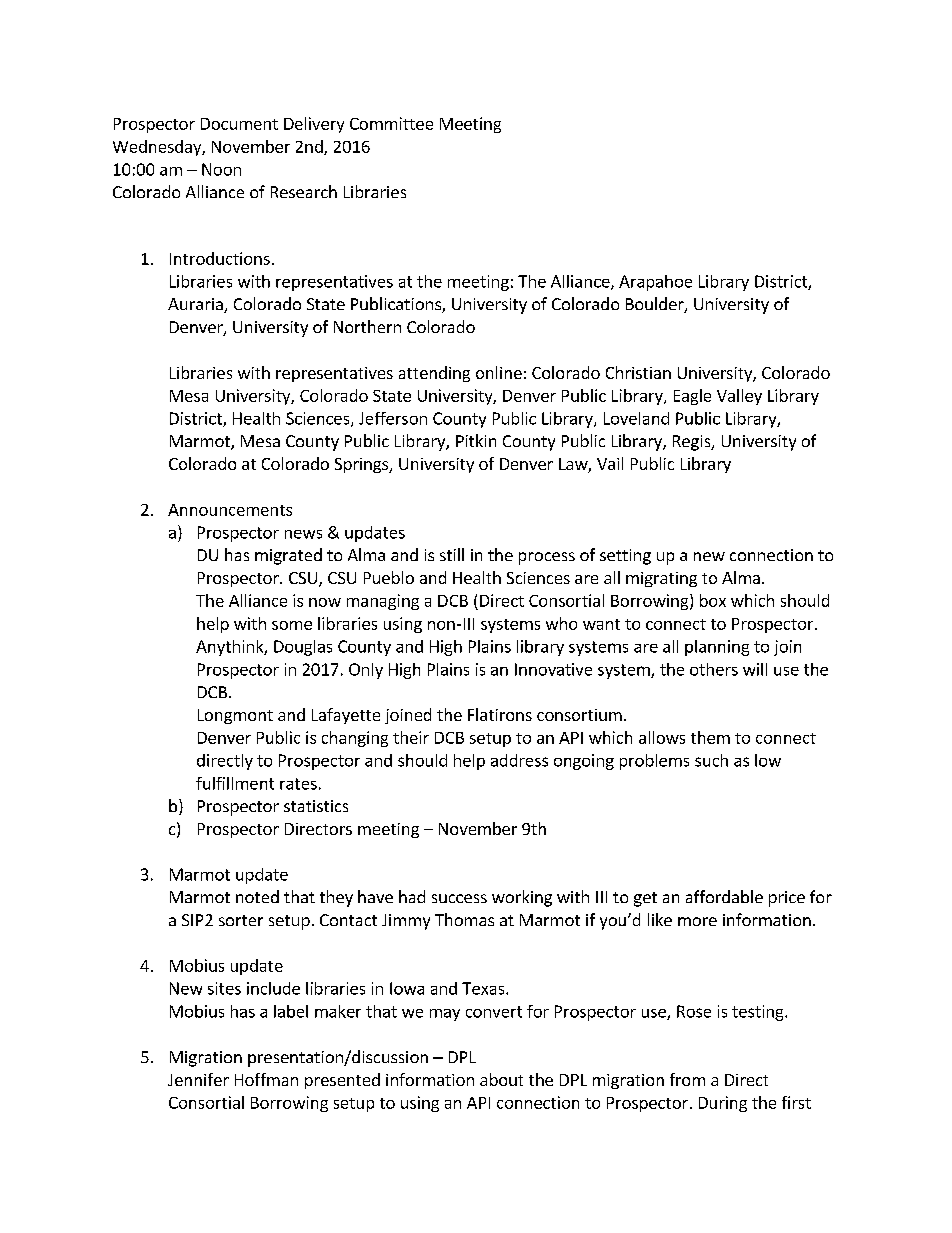 This document has height=1233, width=952. I want to click on Christian, so click(638, 372).
